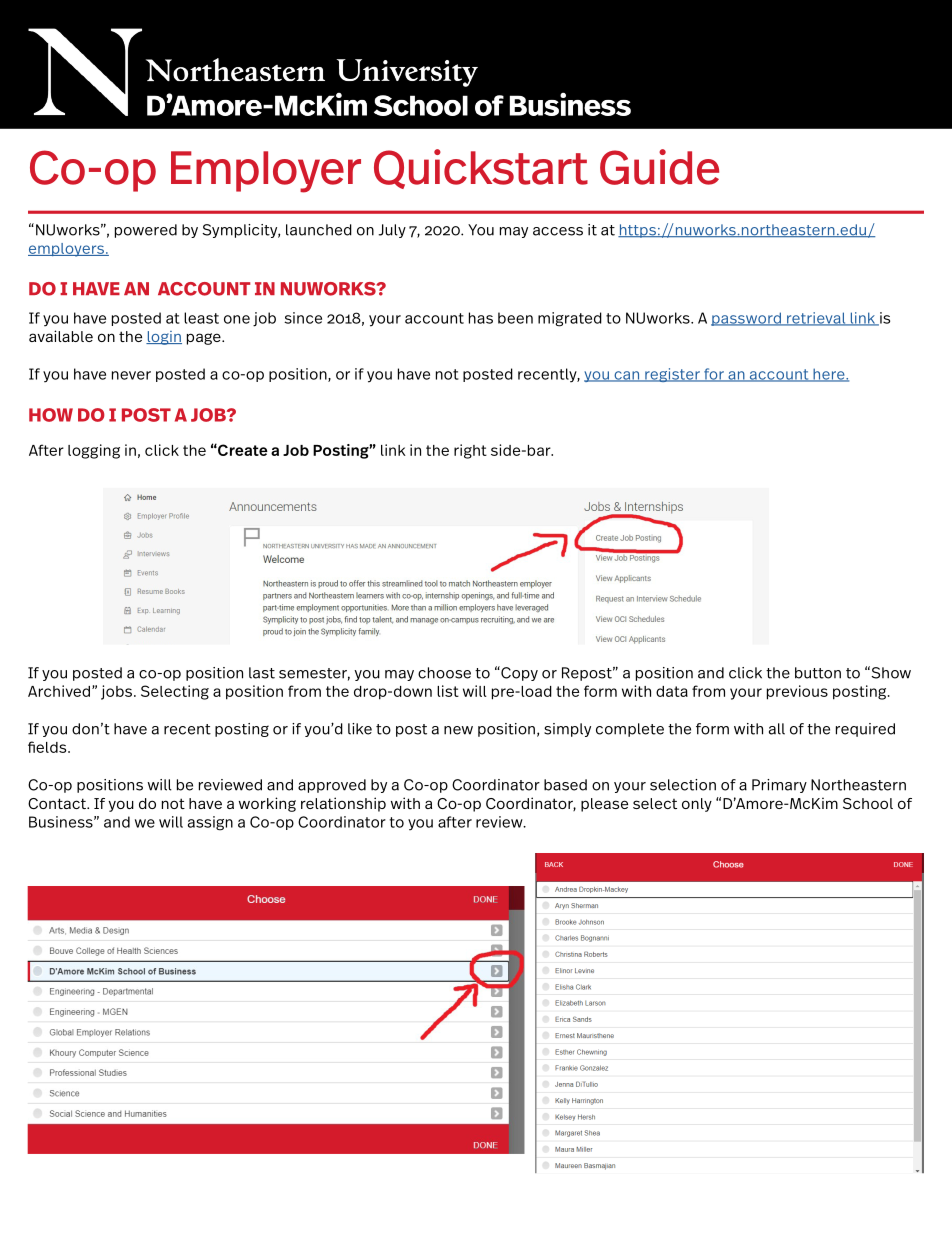  What do you see at coordinates (343, 804) in the screenshot?
I see `relationship` at bounding box center [343, 804].
